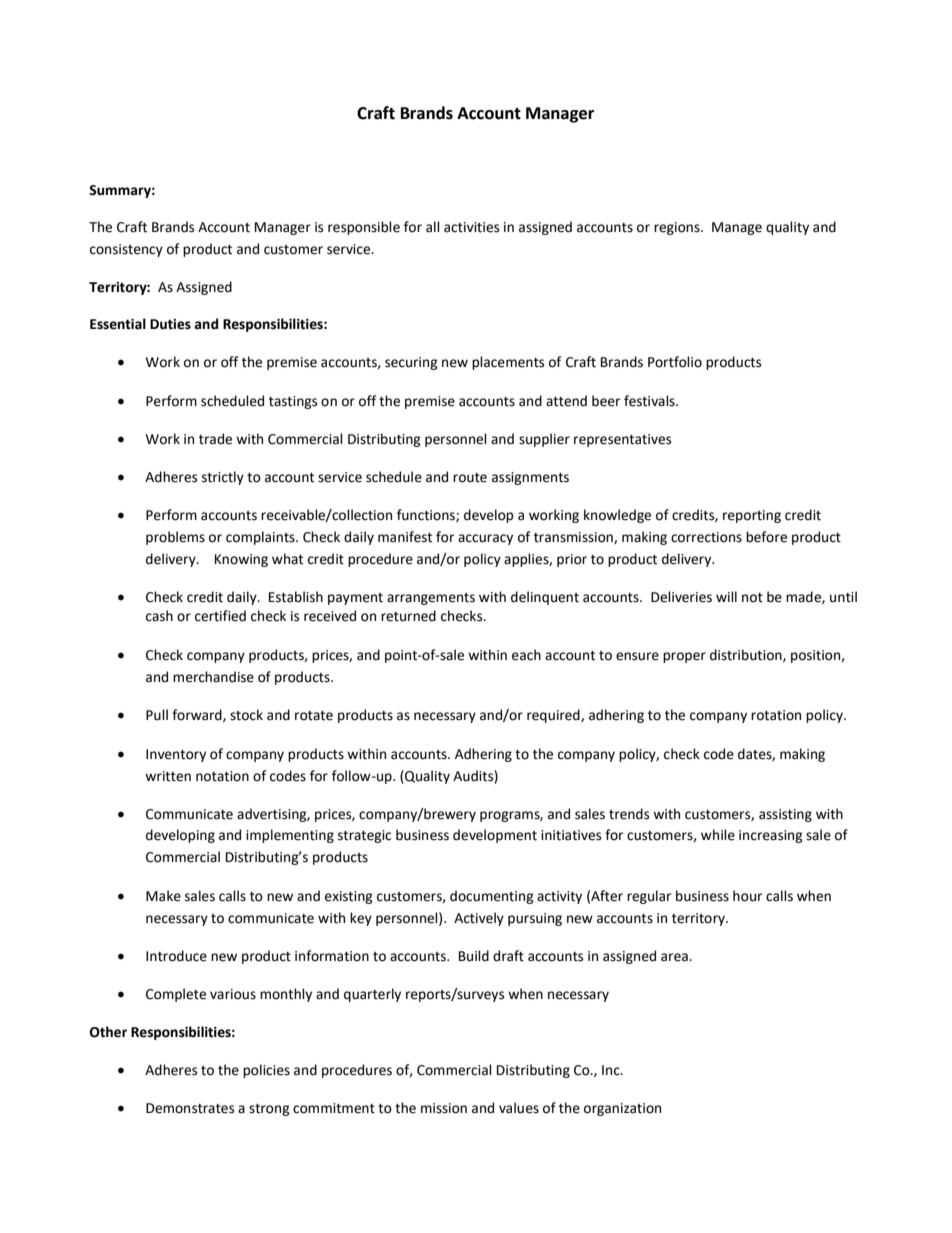 This image has width=952, height=1233. I want to click on problems, so click(175, 538).
